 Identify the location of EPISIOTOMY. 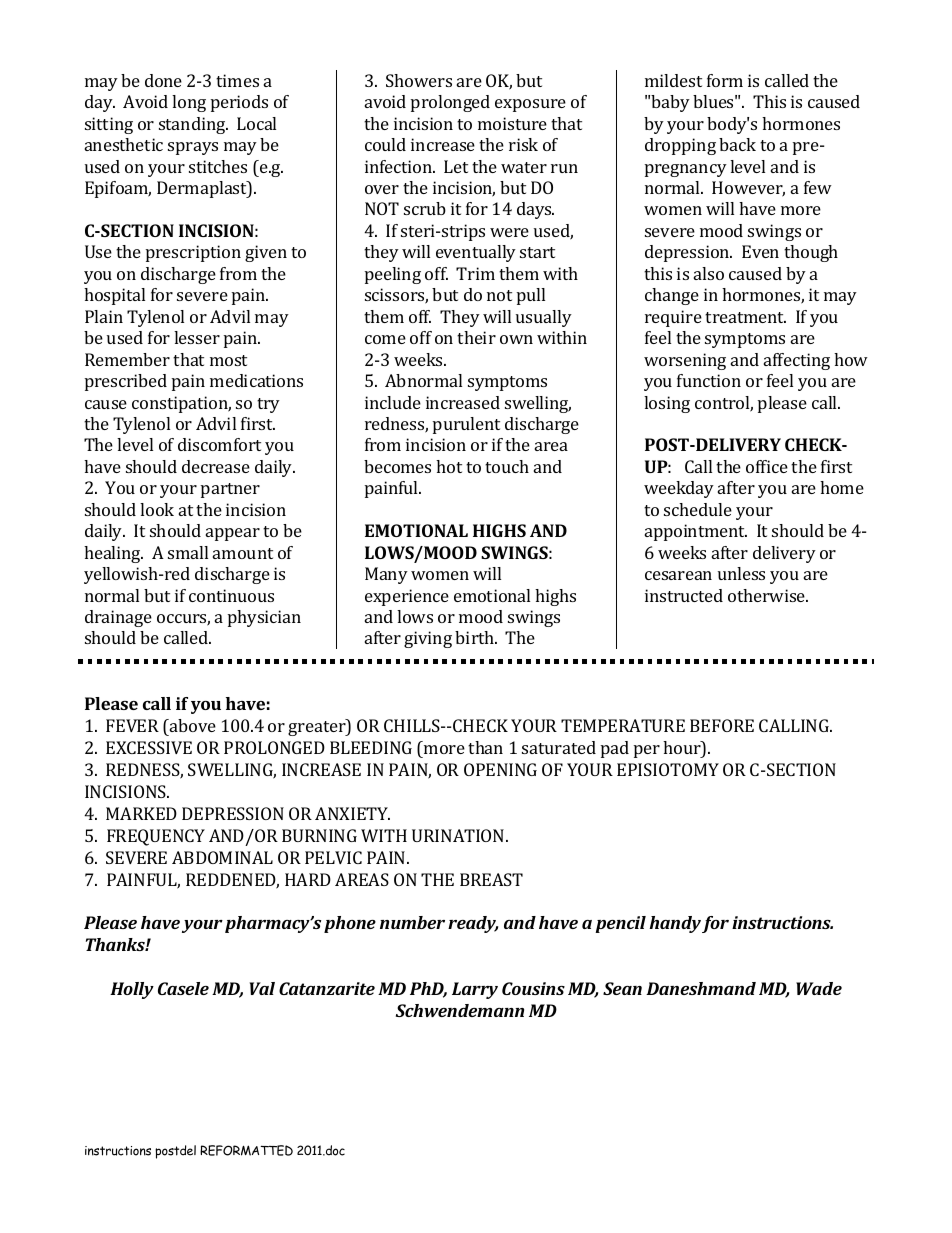
(668, 769).
